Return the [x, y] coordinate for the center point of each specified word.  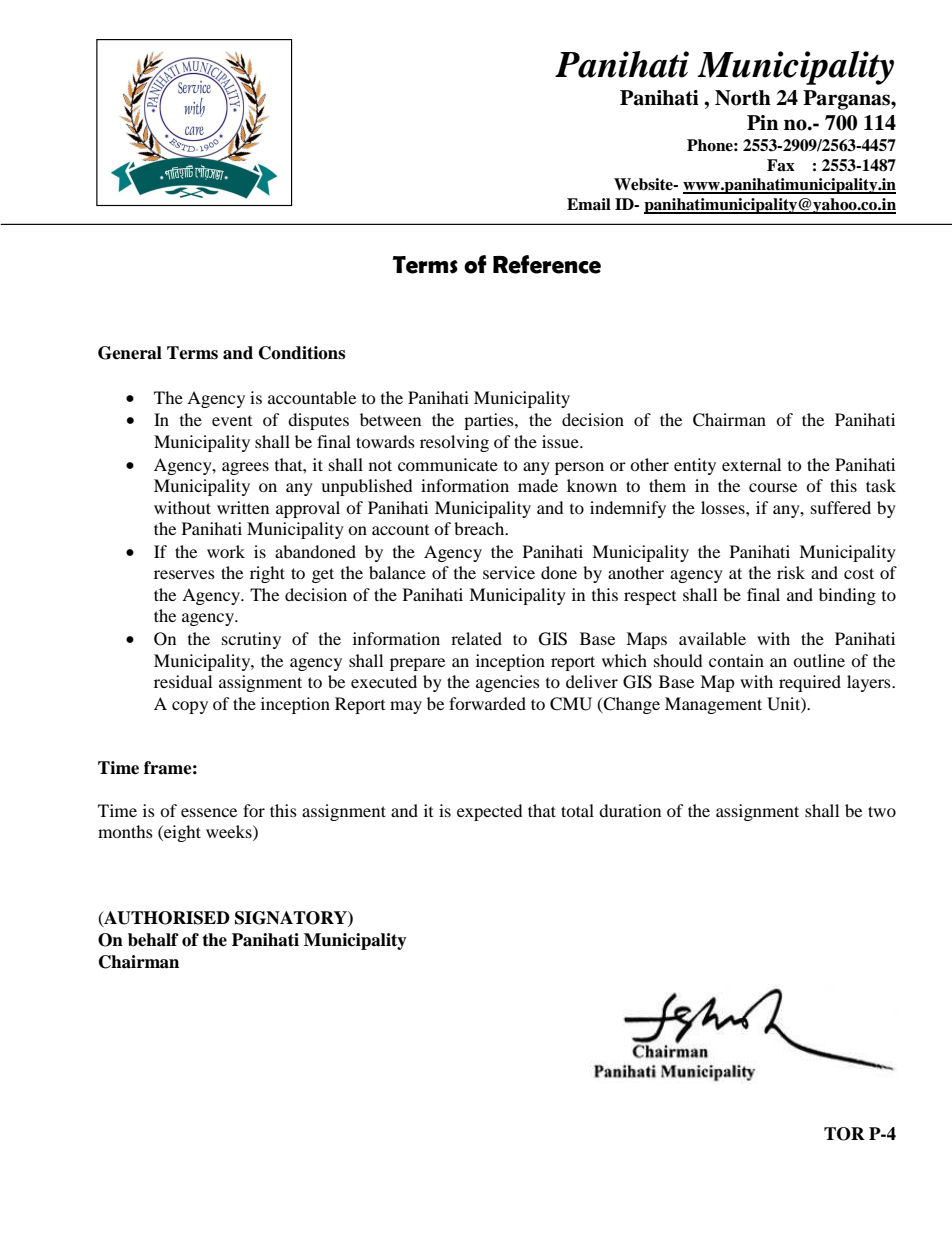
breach [480, 528]
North [743, 98]
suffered [841, 507]
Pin [762, 122]
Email [589, 204]
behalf [153, 940]
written [243, 507]
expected [489, 812]
